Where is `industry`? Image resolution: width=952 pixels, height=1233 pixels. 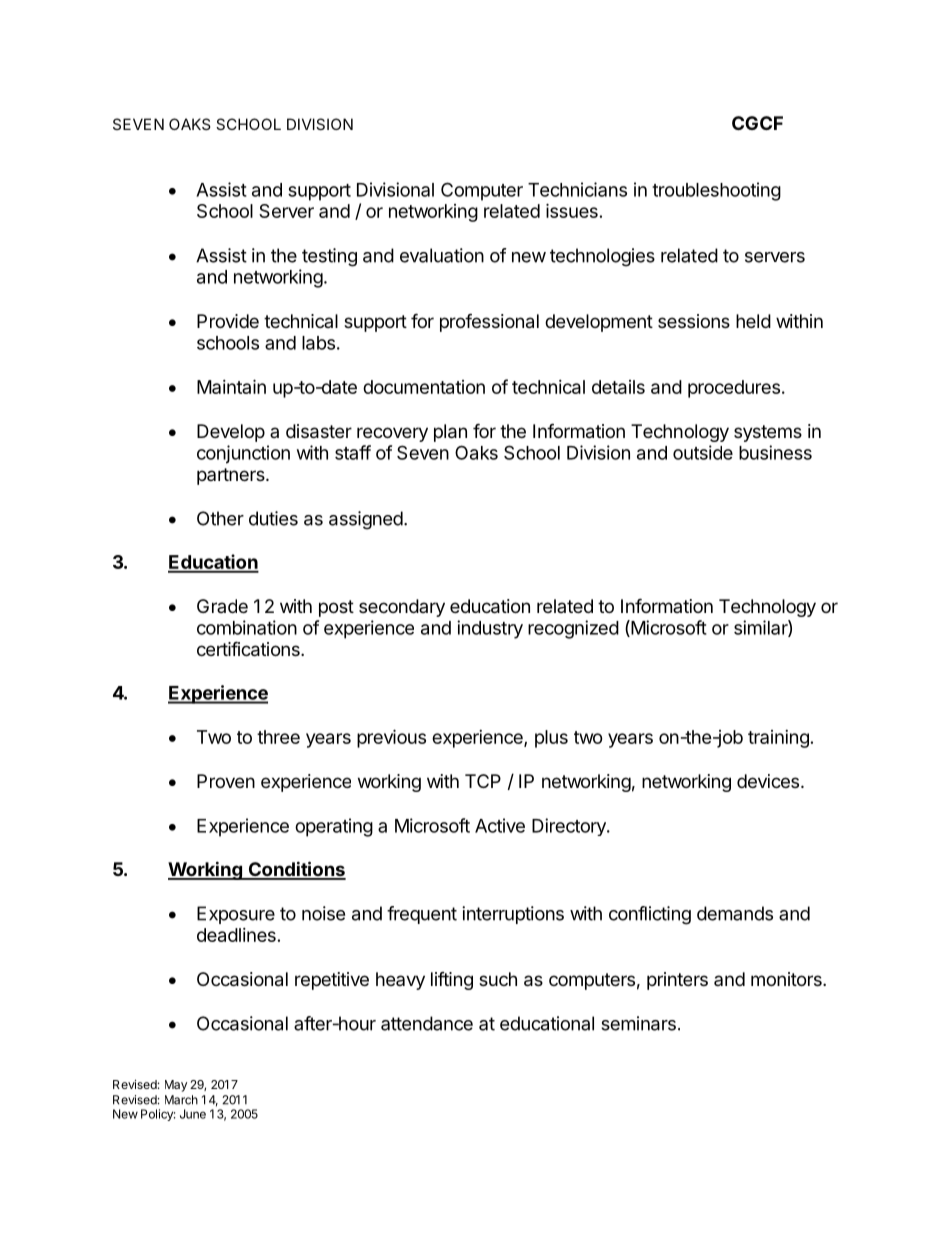 industry is located at coordinates (490, 629).
